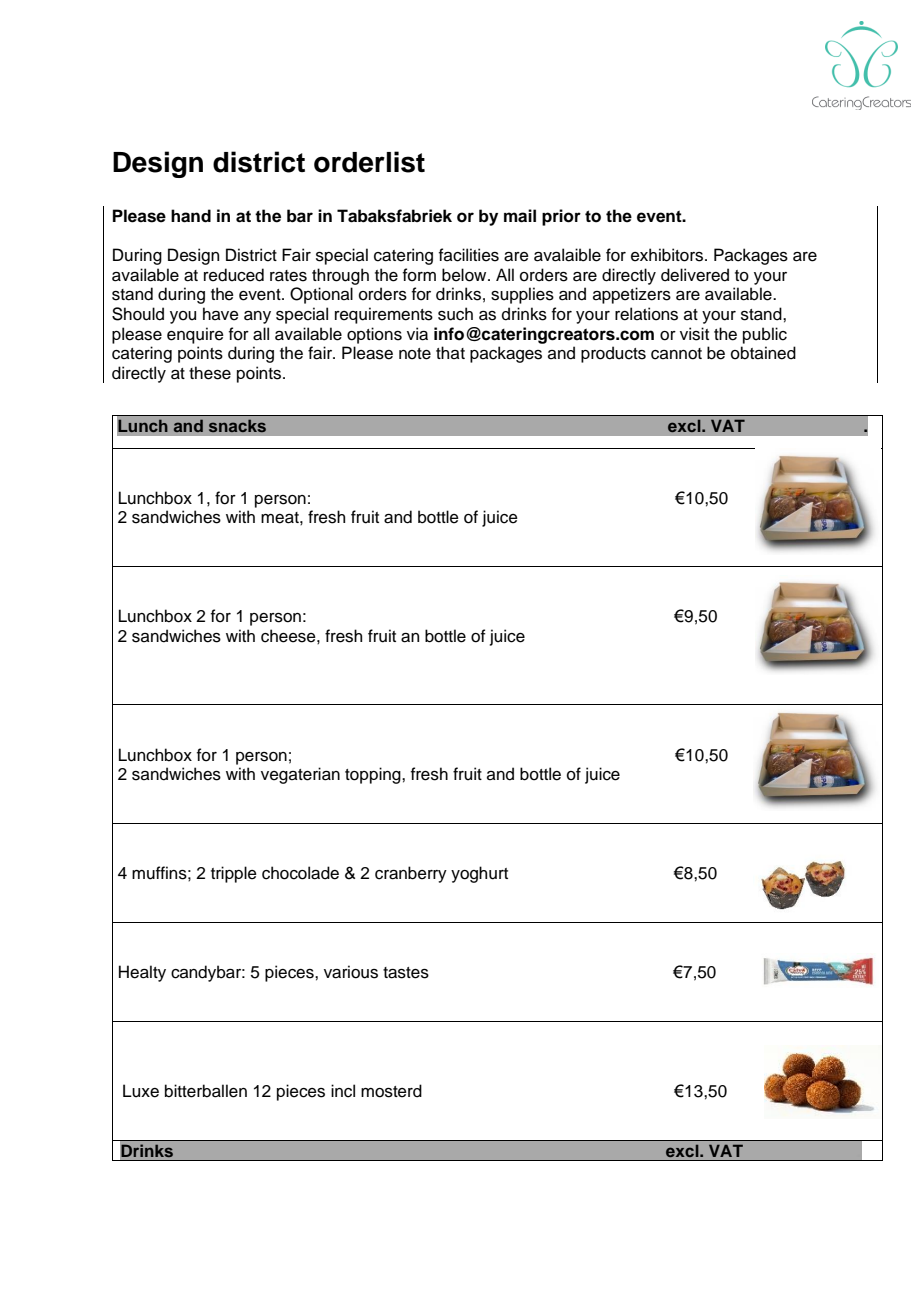 This screenshot has width=924, height=1307. I want to click on tastes, so click(406, 973).
